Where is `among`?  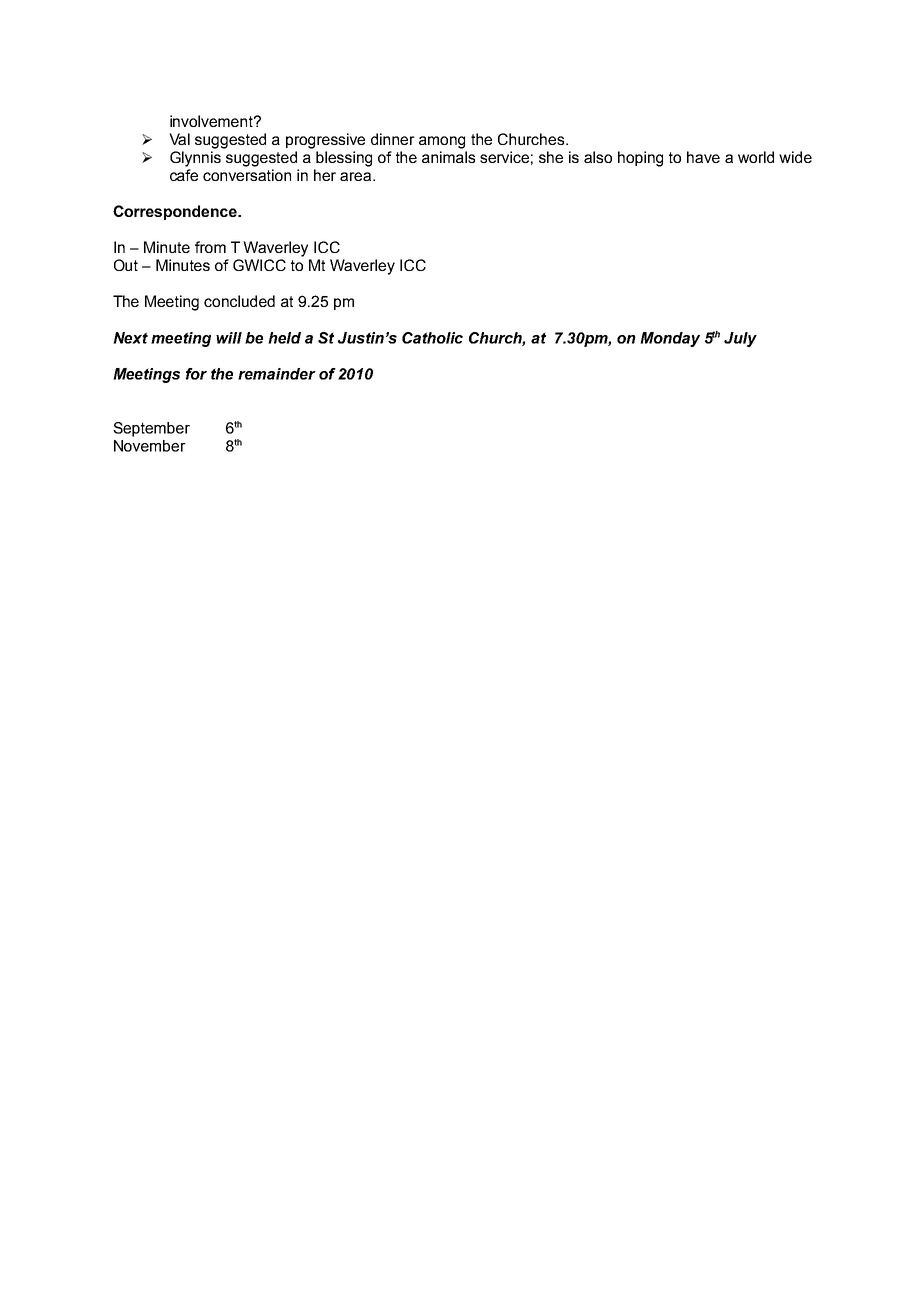
among is located at coordinates (442, 142).
